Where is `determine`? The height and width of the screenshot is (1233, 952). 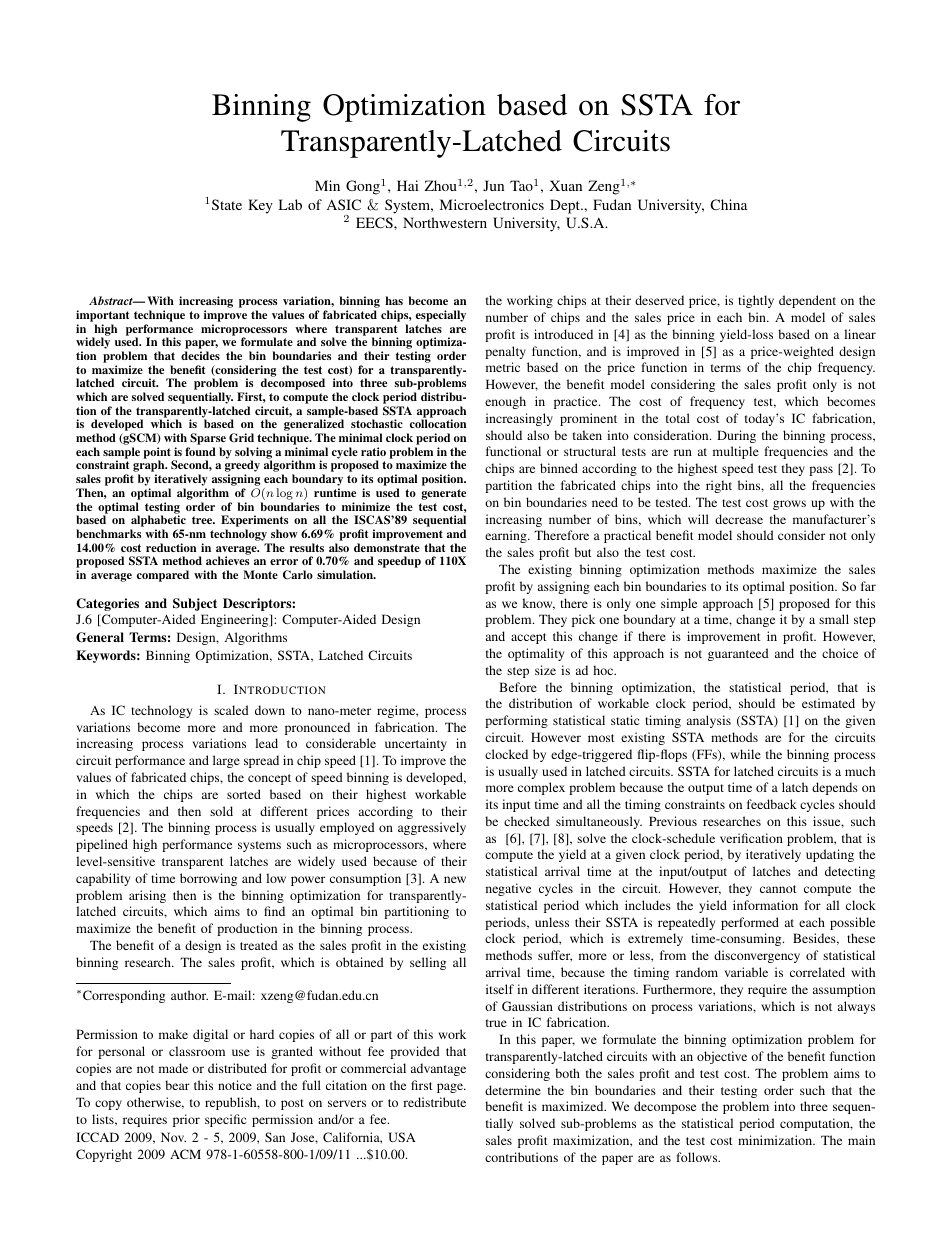 determine is located at coordinates (513, 1090).
